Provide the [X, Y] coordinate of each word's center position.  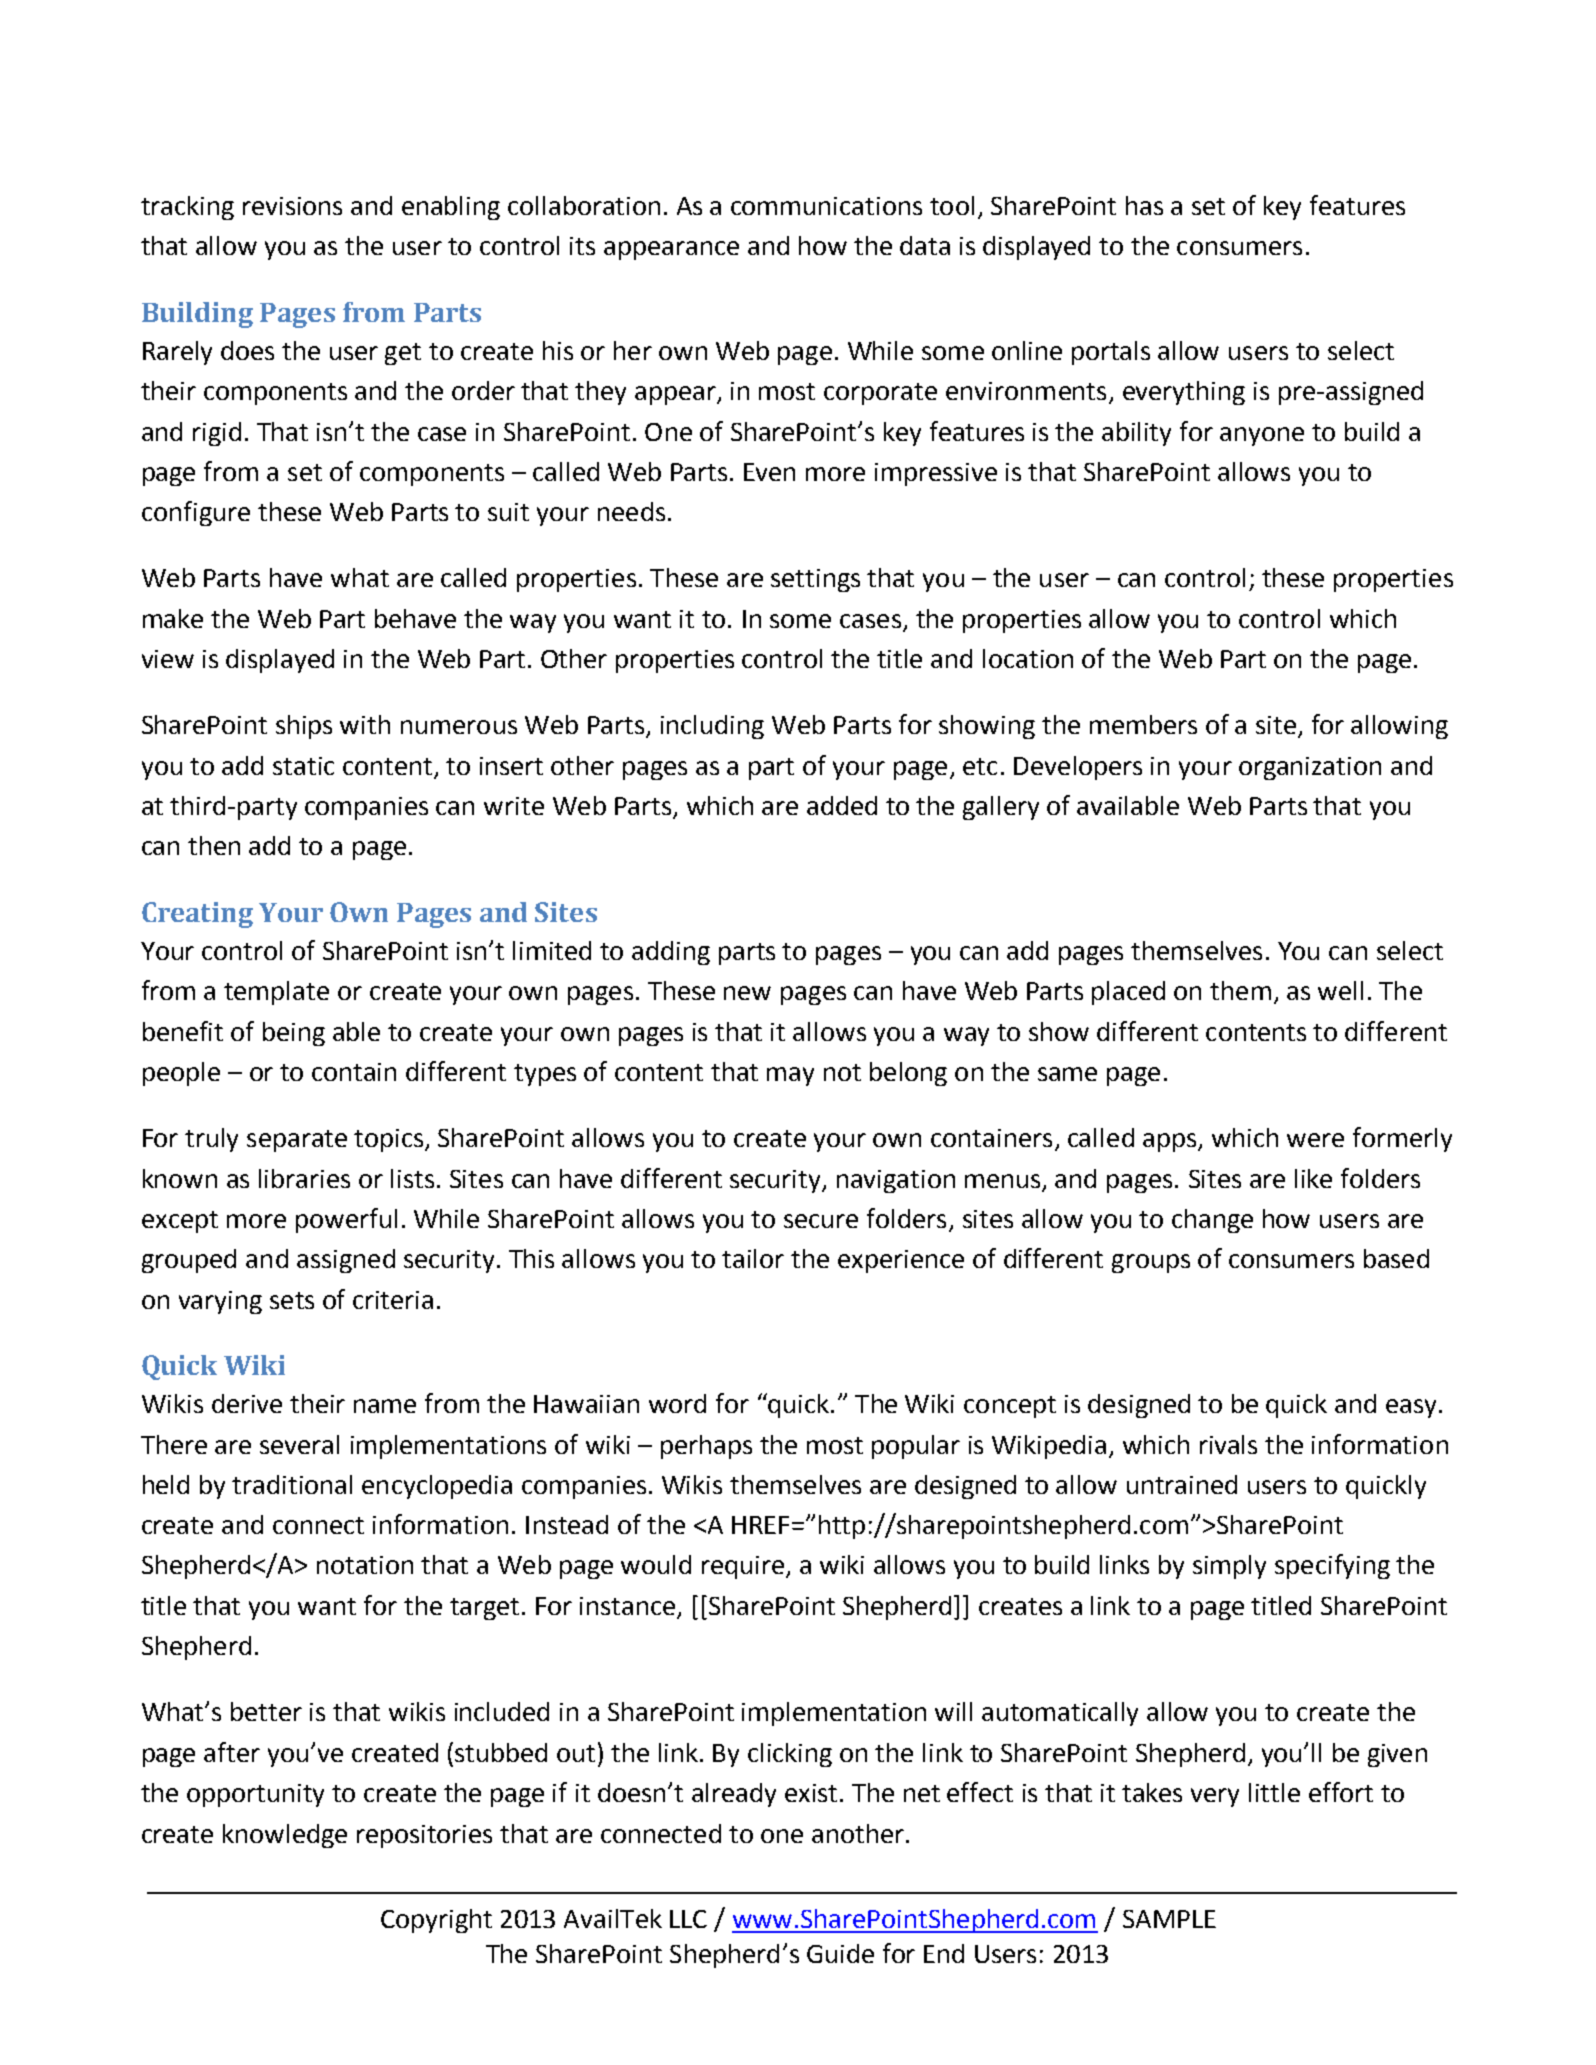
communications [826, 206]
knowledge [285, 1836]
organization [1310, 768]
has [1144, 205]
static [303, 766]
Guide [840, 1953]
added [842, 805]
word [677, 1403]
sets [292, 1300]
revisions [292, 206]
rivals [1228, 1444]
